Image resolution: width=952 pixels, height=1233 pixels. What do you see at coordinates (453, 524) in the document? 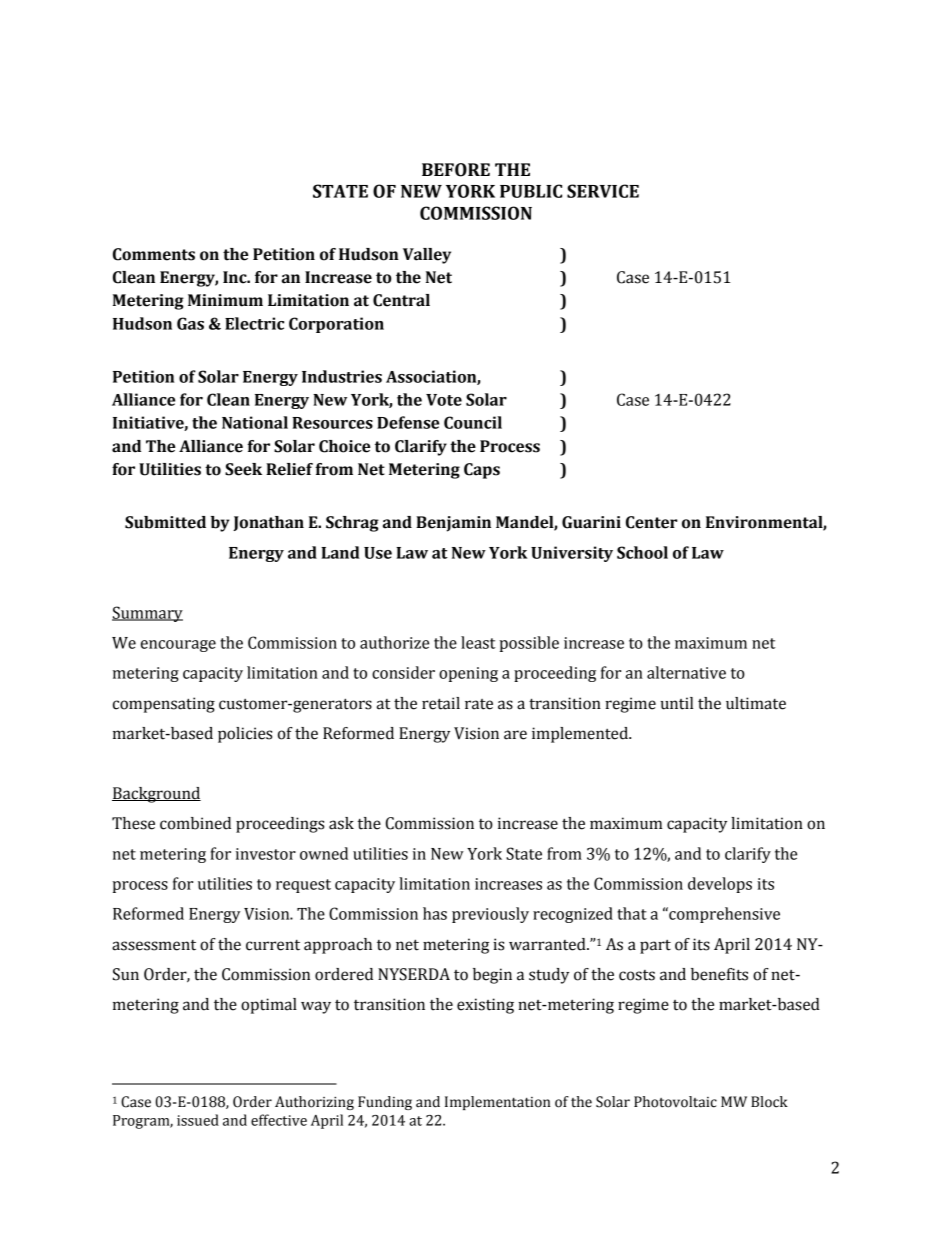
I see `Benjamin` at bounding box center [453, 524].
